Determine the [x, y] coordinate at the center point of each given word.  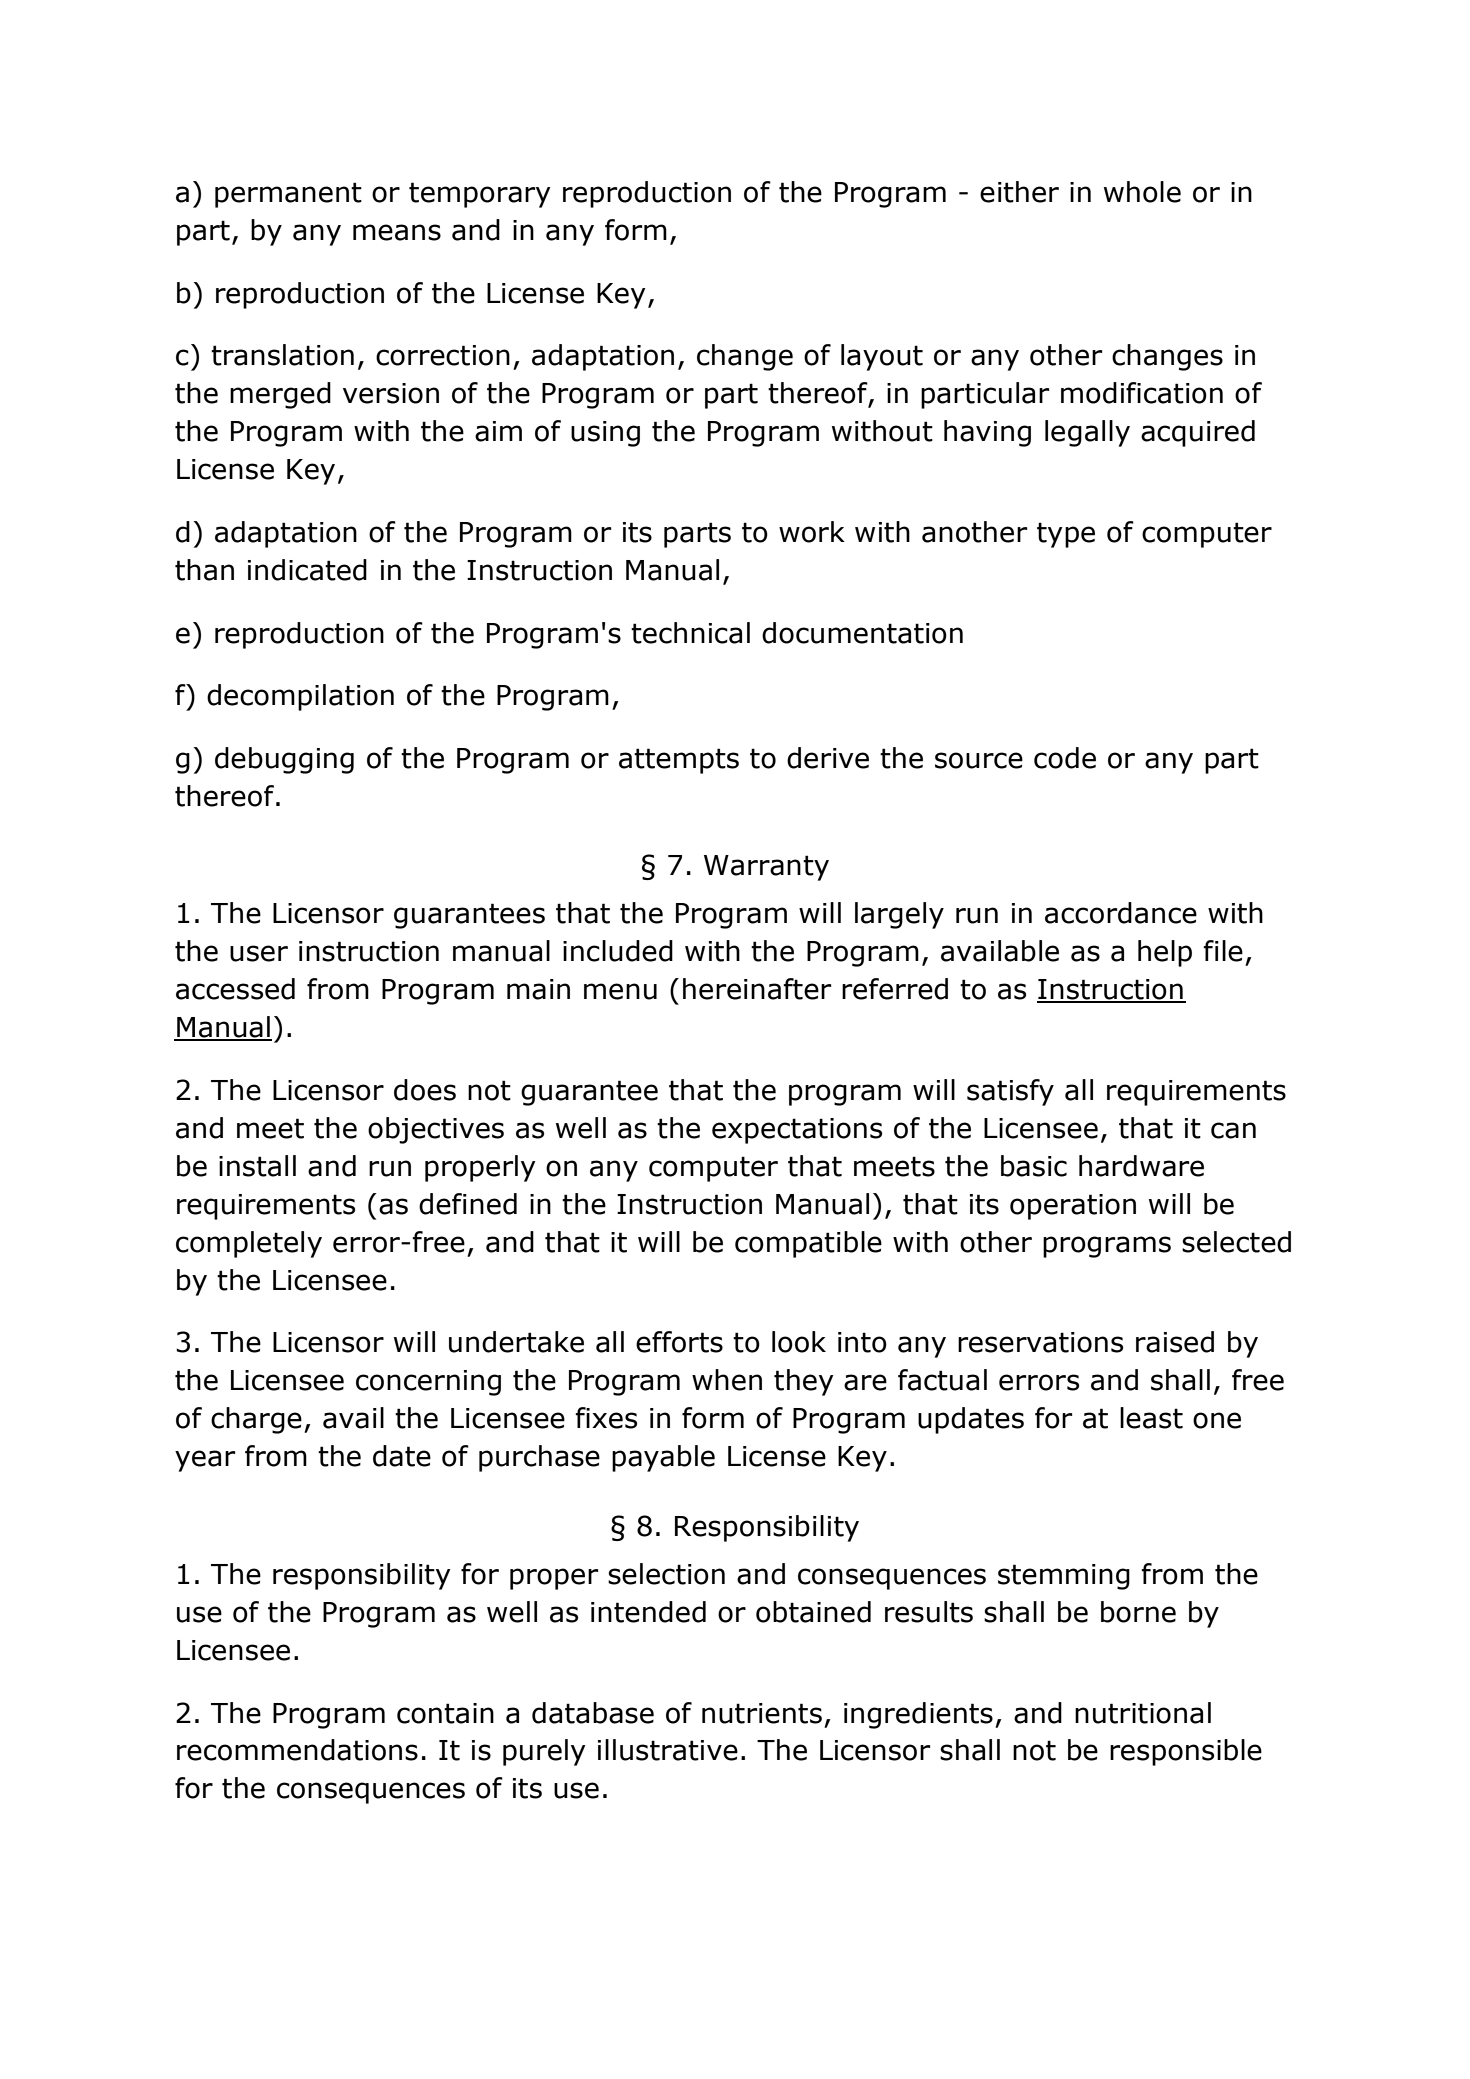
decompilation [300, 697]
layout [882, 357]
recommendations [297, 1750]
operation [1073, 1207]
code [1065, 758]
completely [249, 1244]
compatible [808, 1244]
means [397, 232]
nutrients [762, 1713]
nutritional [1143, 1713]
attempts [679, 761]
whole [1142, 192]
